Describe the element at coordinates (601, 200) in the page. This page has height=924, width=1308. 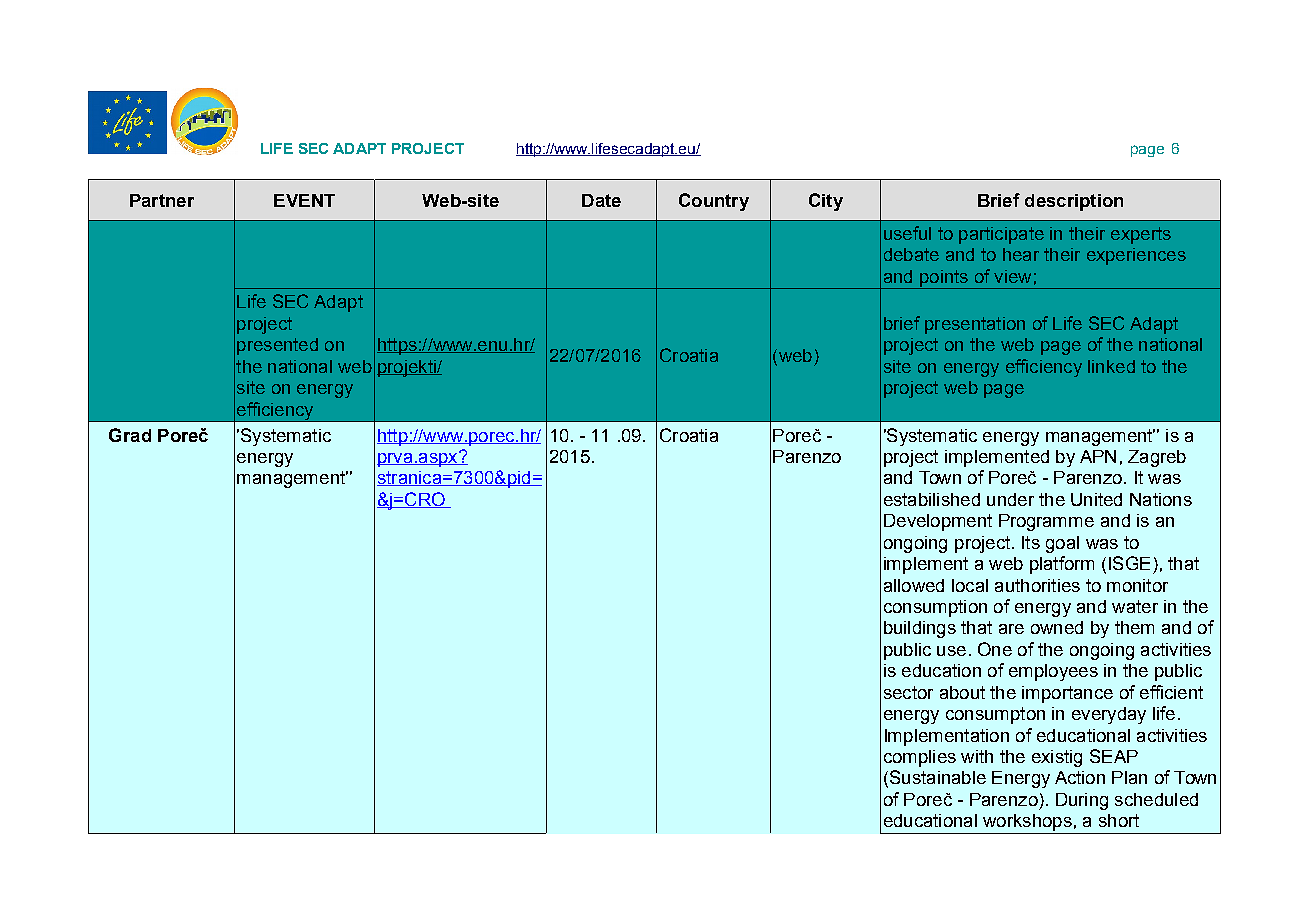
I see `Date` at that location.
